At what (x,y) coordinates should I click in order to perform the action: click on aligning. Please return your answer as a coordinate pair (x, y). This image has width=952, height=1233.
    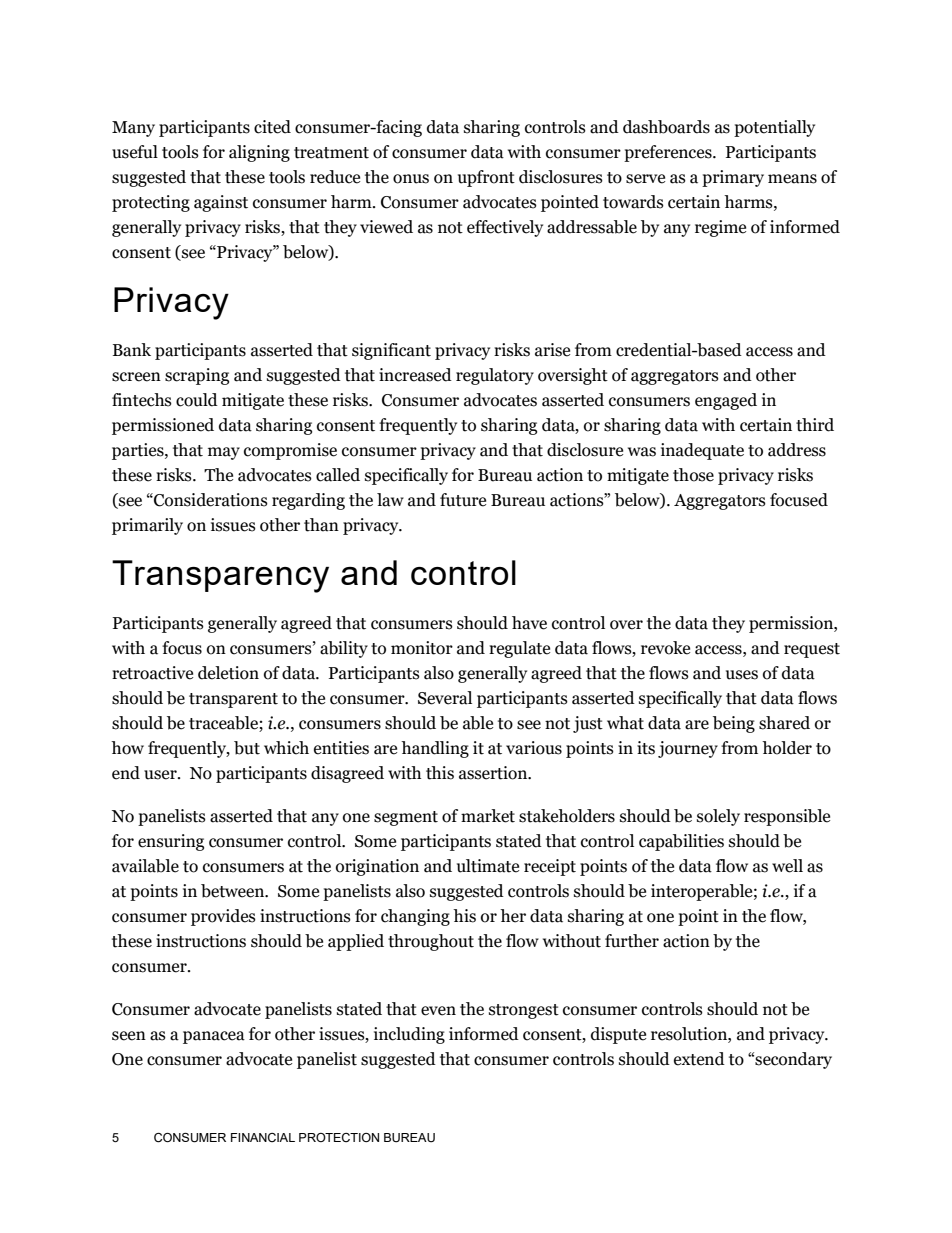
    Looking at the image, I should click on (259, 153).
